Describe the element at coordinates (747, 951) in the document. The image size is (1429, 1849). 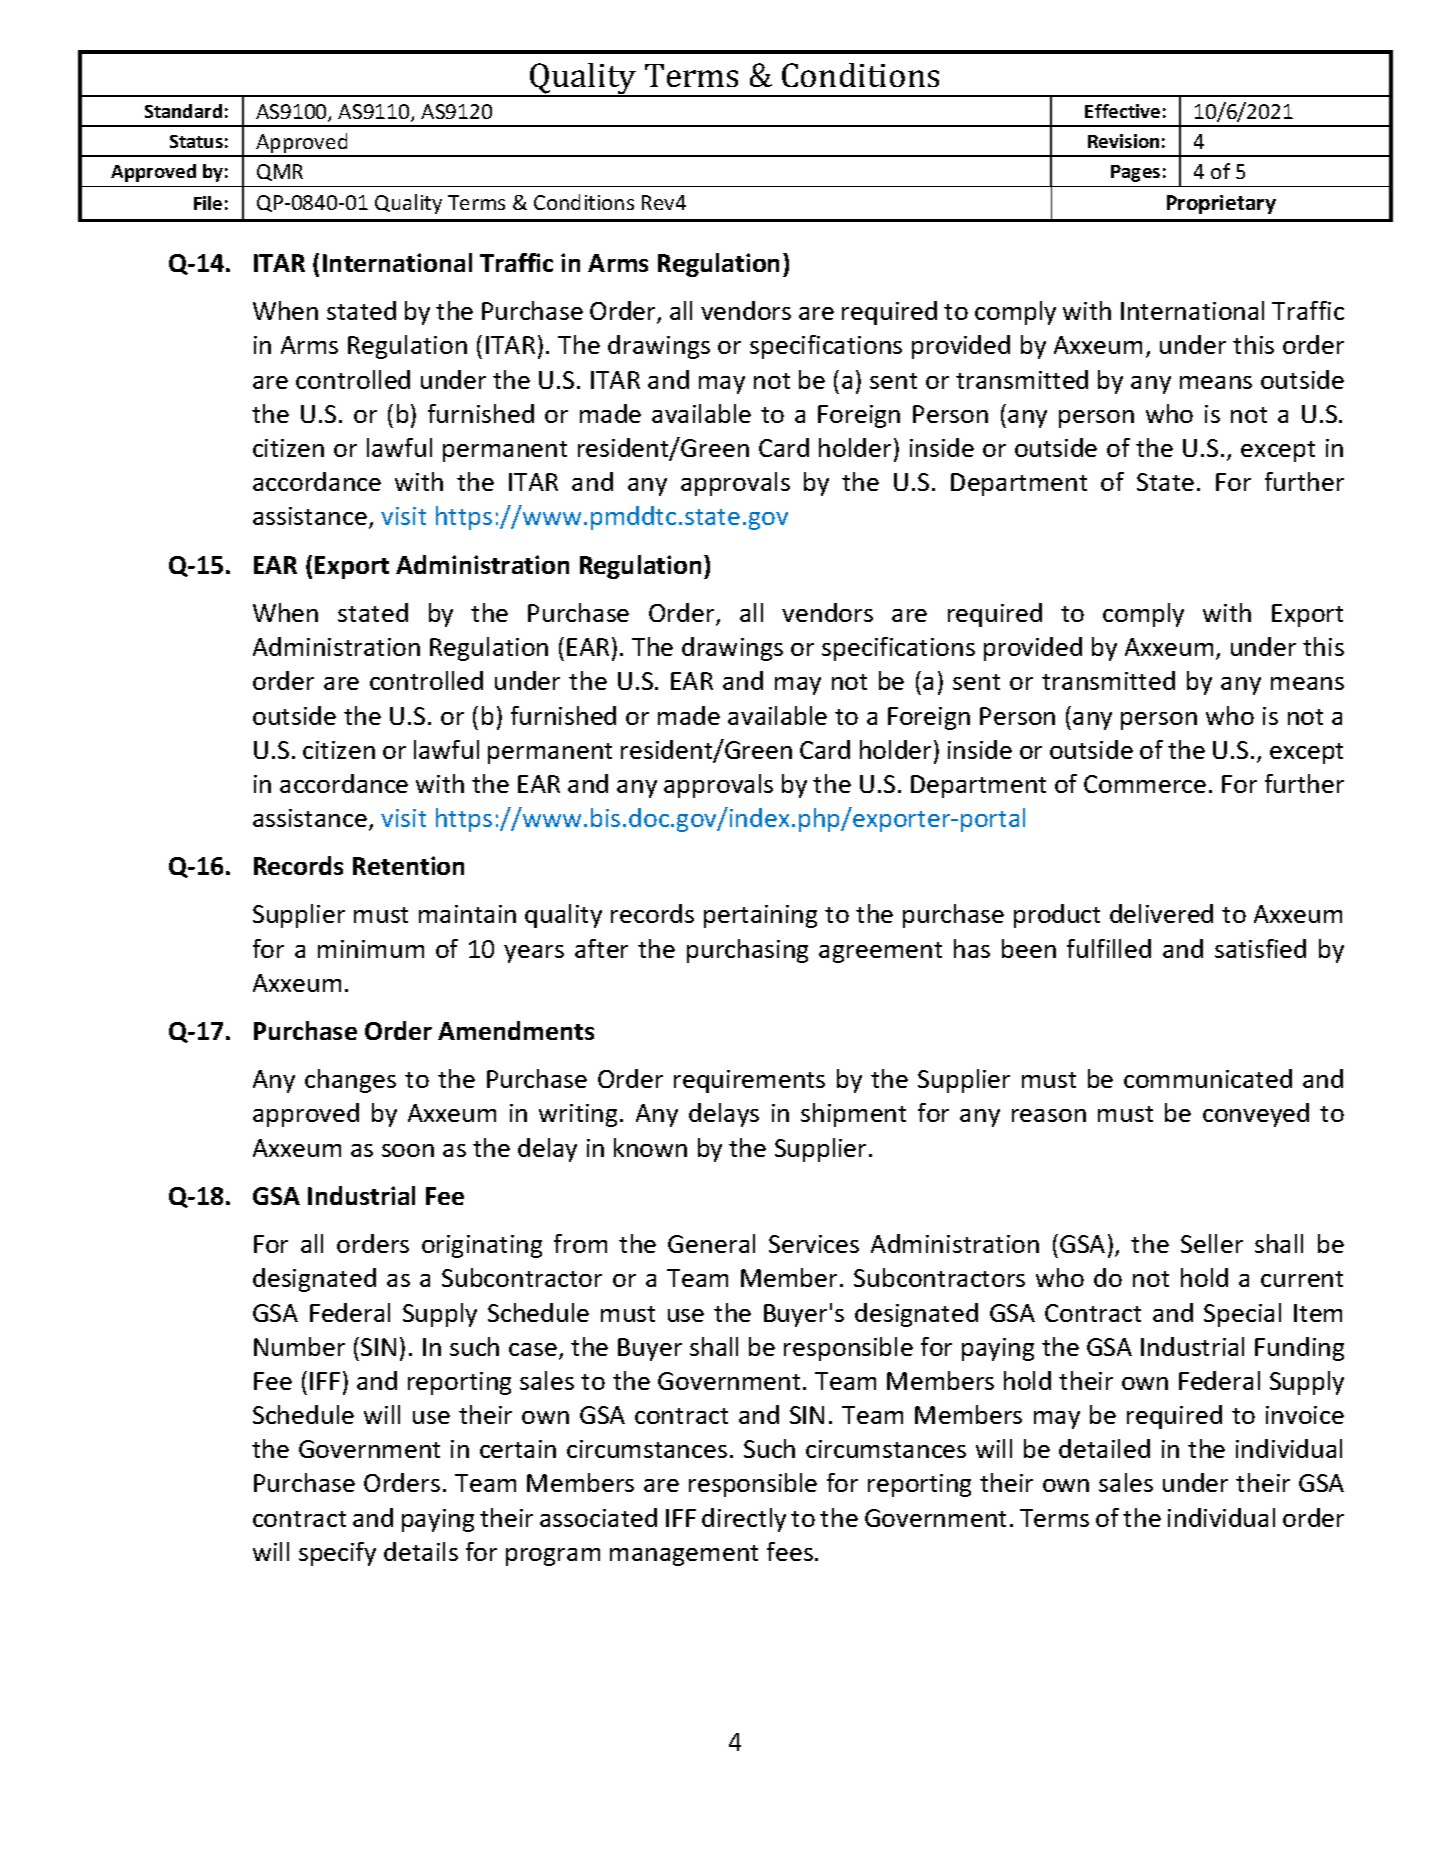
I see `purchasing` at that location.
